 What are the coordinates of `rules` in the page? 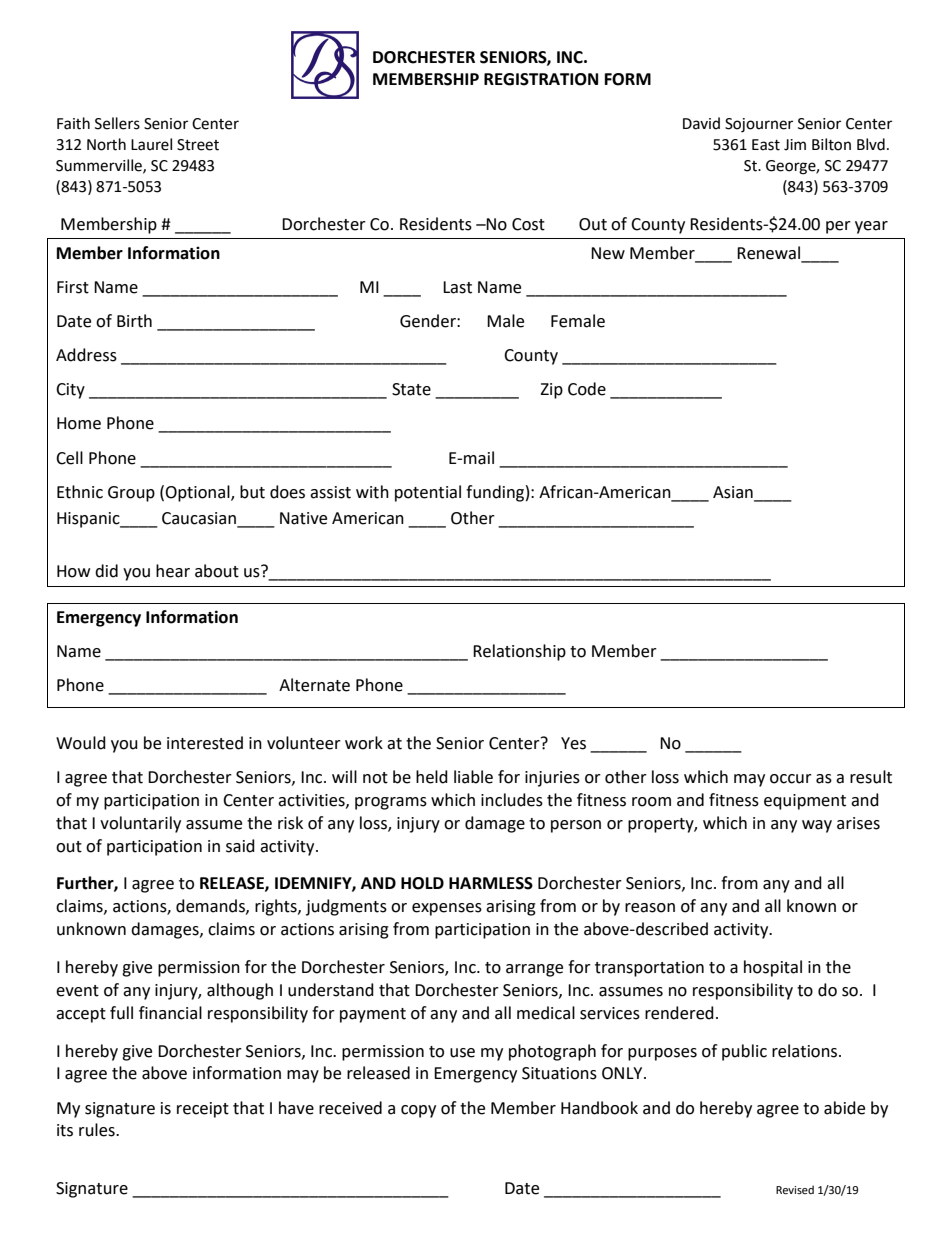 It's located at (98, 1130).
